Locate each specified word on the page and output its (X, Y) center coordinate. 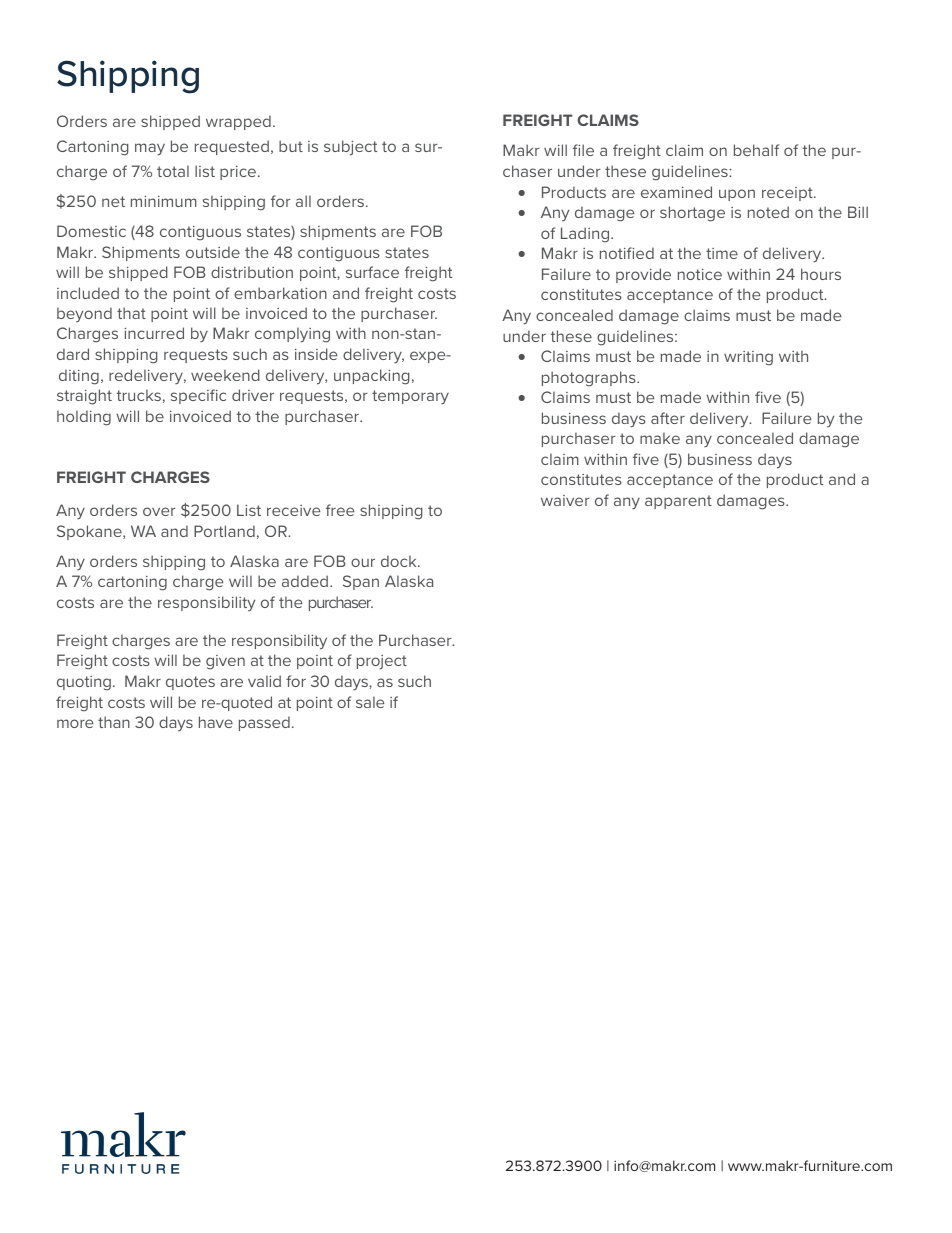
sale (370, 702)
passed (264, 723)
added (306, 581)
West (850, 419)
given (225, 662)
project (382, 662)
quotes (190, 683)
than (114, 722)
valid (264, 681)
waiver (565, 500)
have (216, 722)
